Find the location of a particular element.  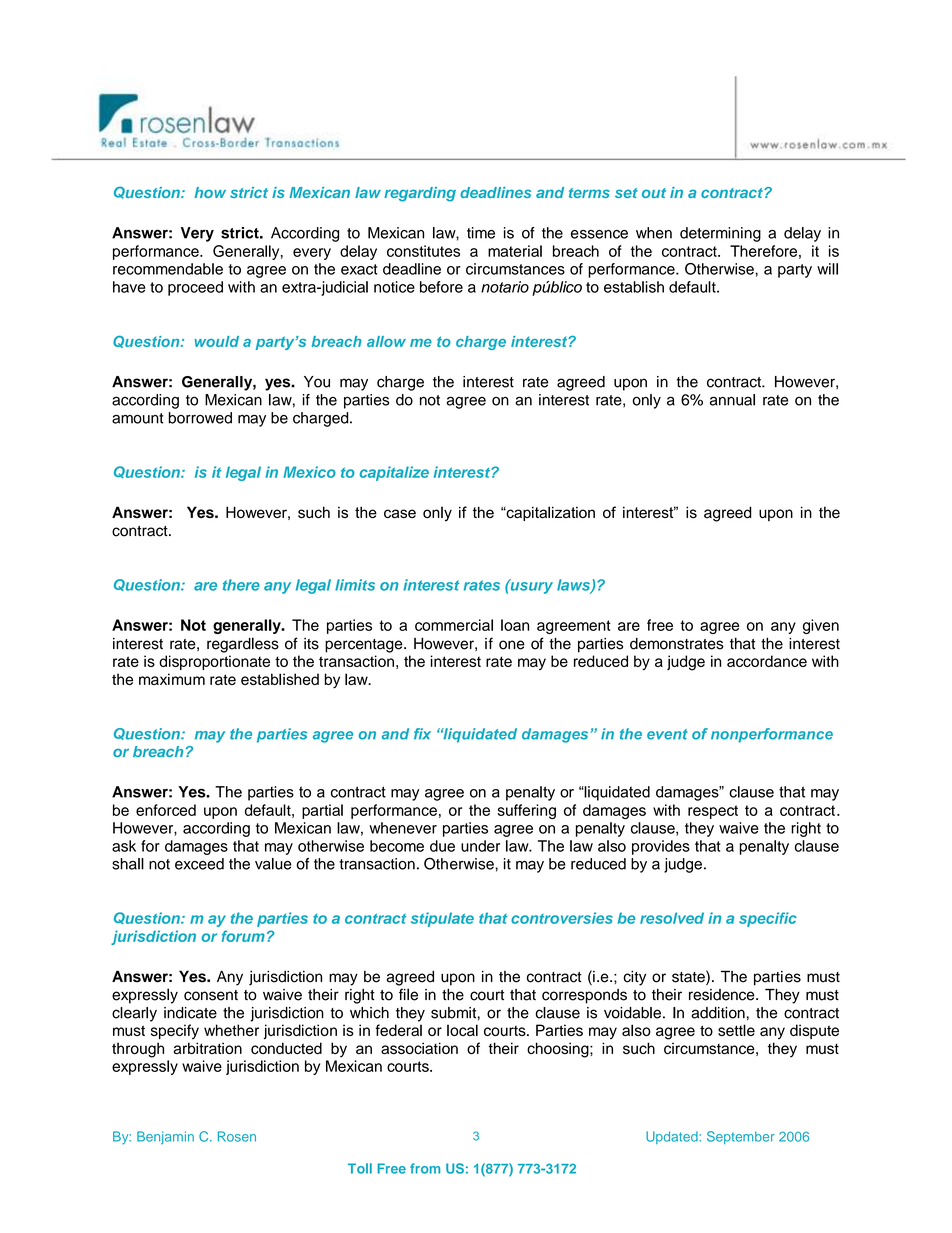

case is located at coordinates (400, 513).
